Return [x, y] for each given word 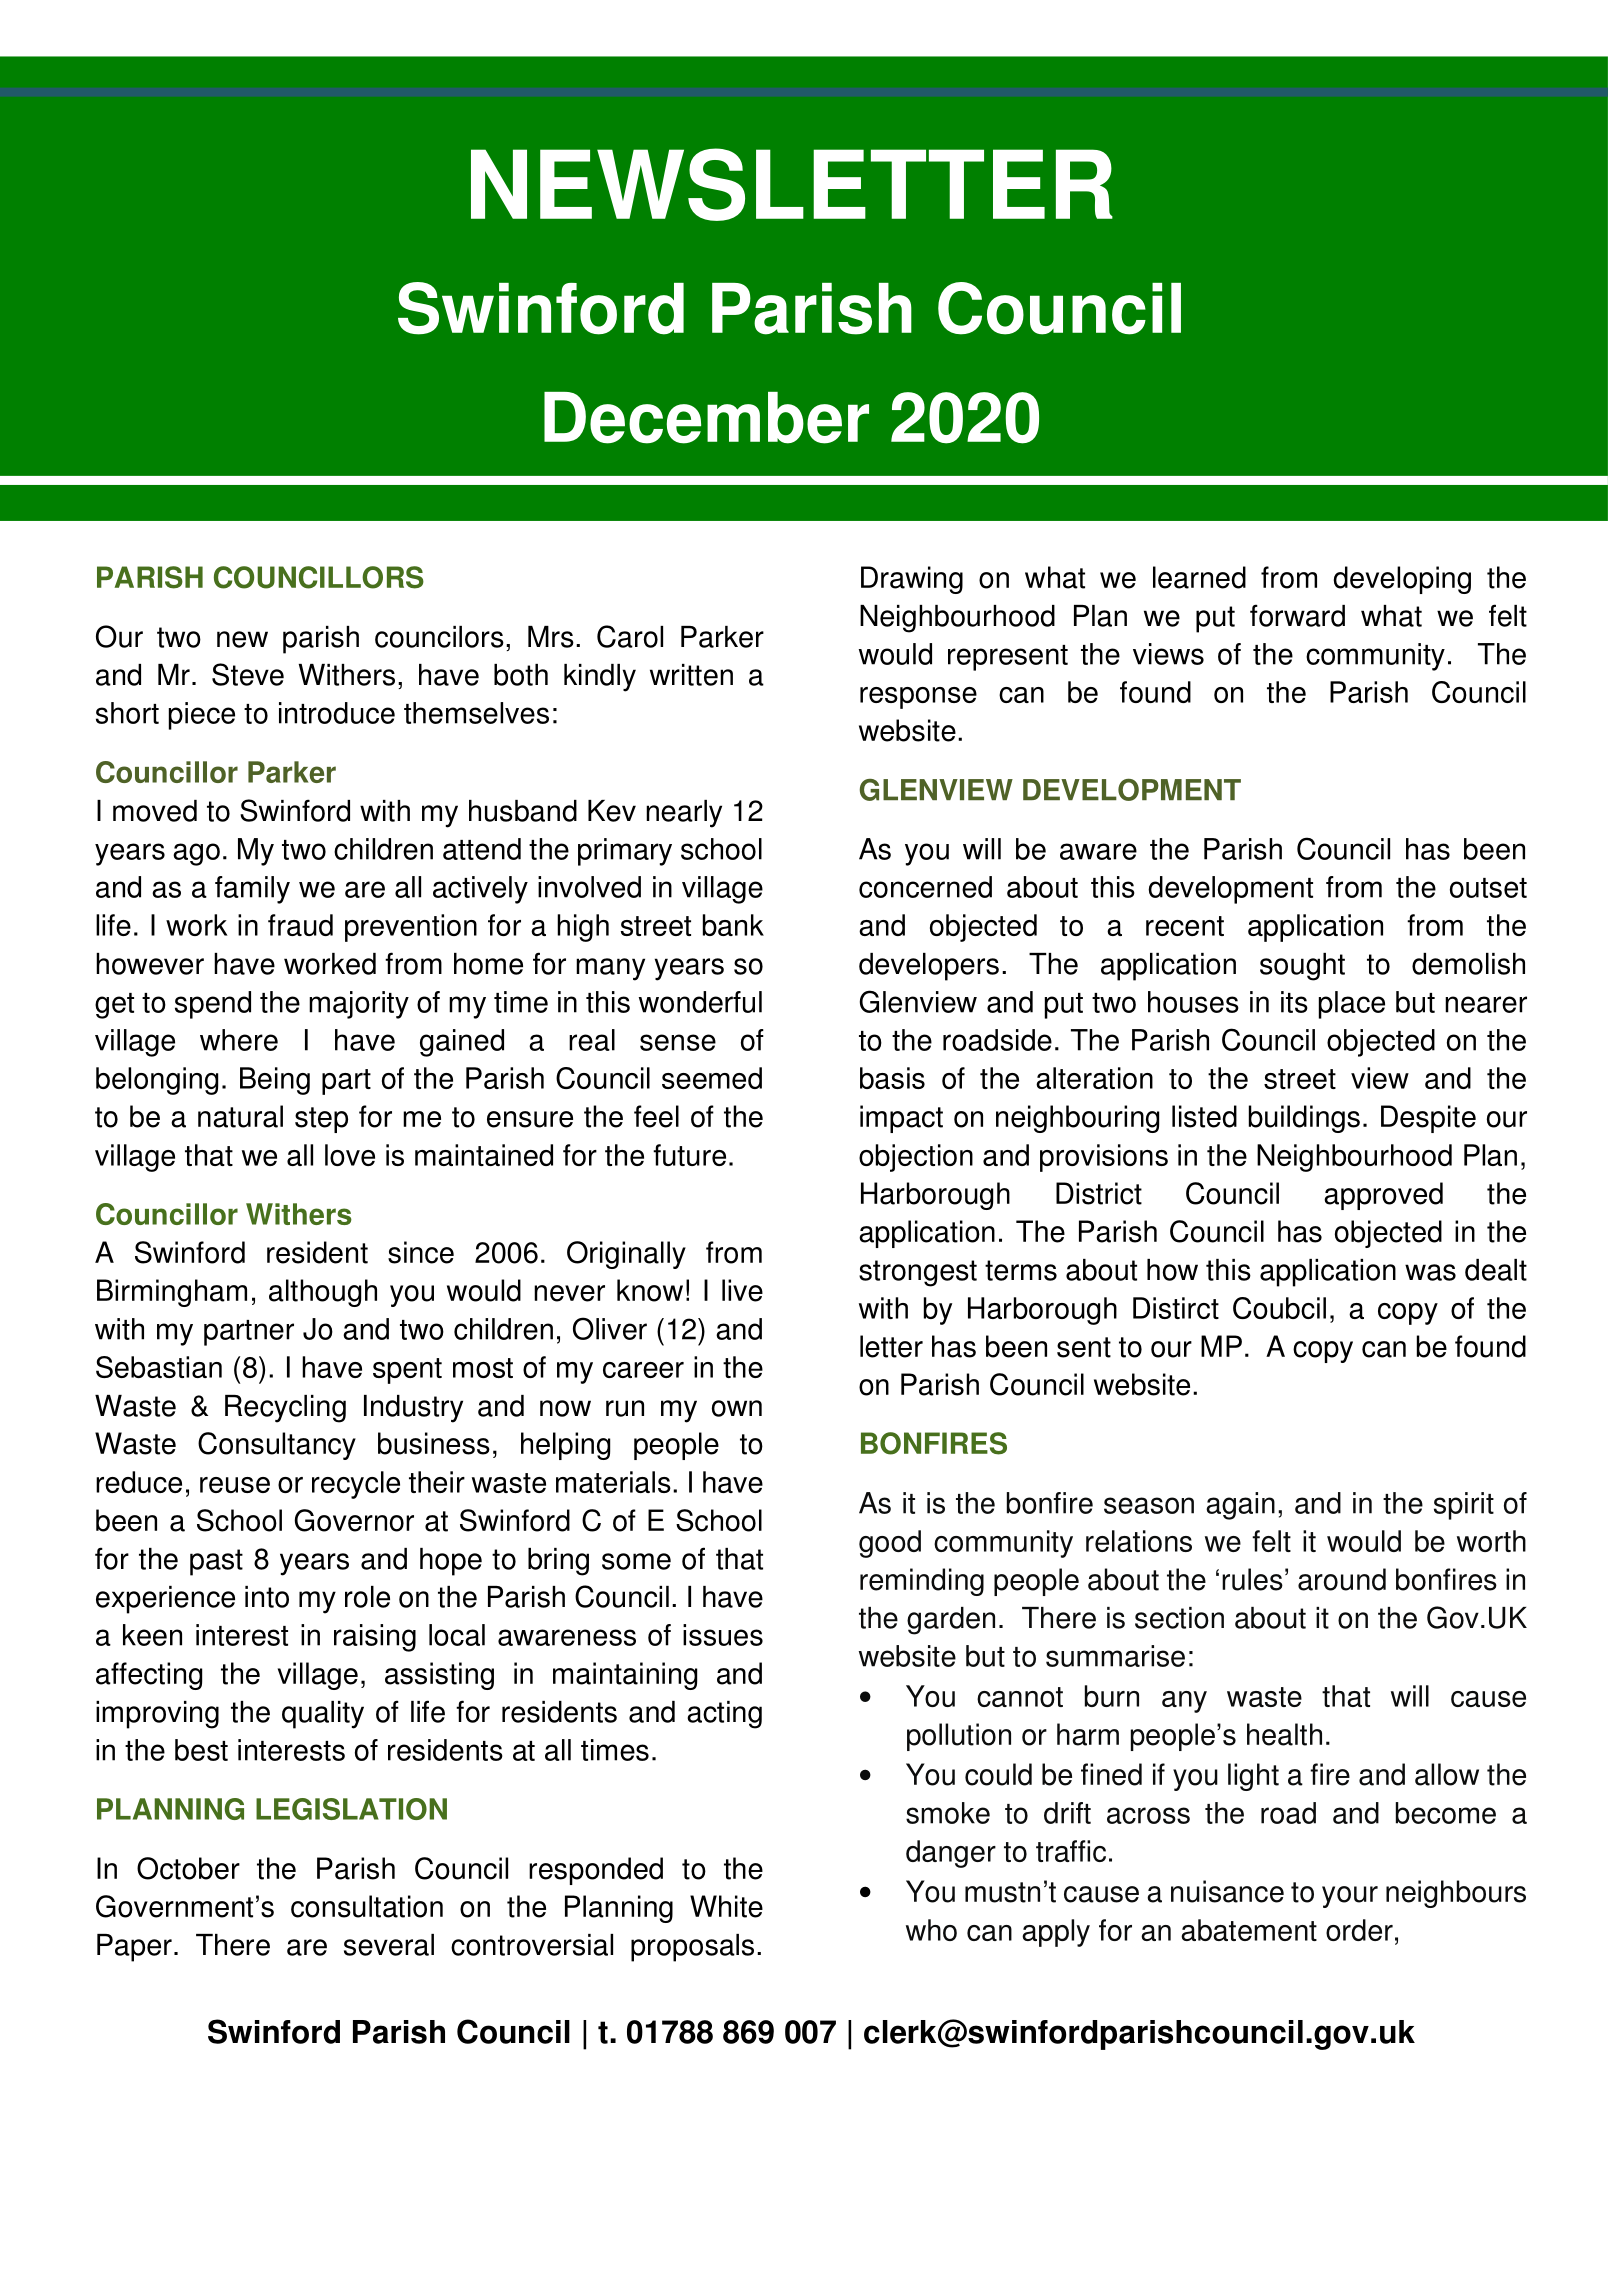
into [267, 1597]
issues [723, 1635]
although [323, 1293]
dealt [1496, 1270]
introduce [337, 713]
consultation [367, 1906]
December [706, 418]
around [1342, 1579]
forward [1297, 615]
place [1352, 1005]
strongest [918, 1273]
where [239, 1040]
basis [892, 1078]
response [918, 698]
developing [1402, 580]
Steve [248, 674]
